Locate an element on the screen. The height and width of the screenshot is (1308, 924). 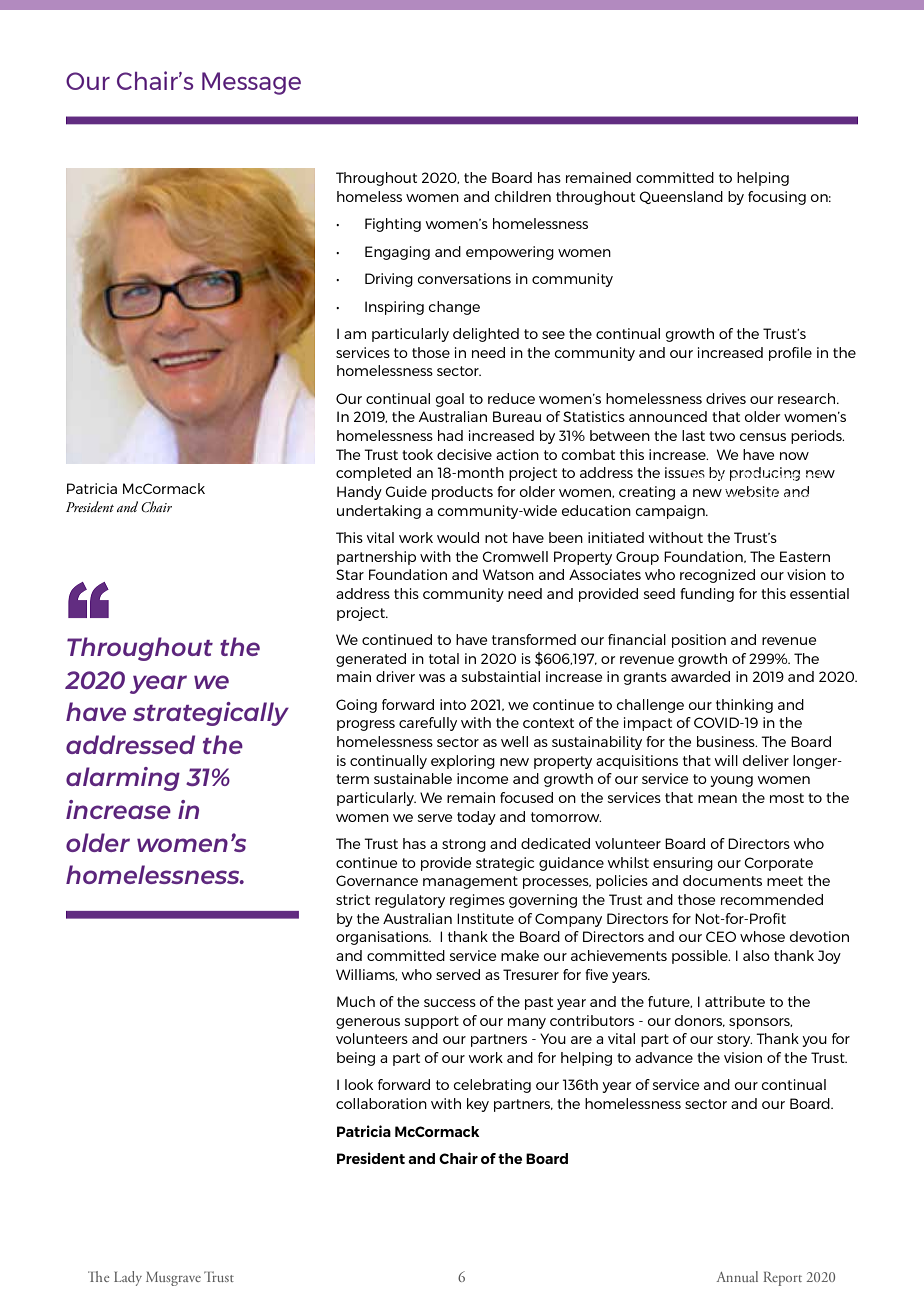
Message is located at coordinates (251, 83).
